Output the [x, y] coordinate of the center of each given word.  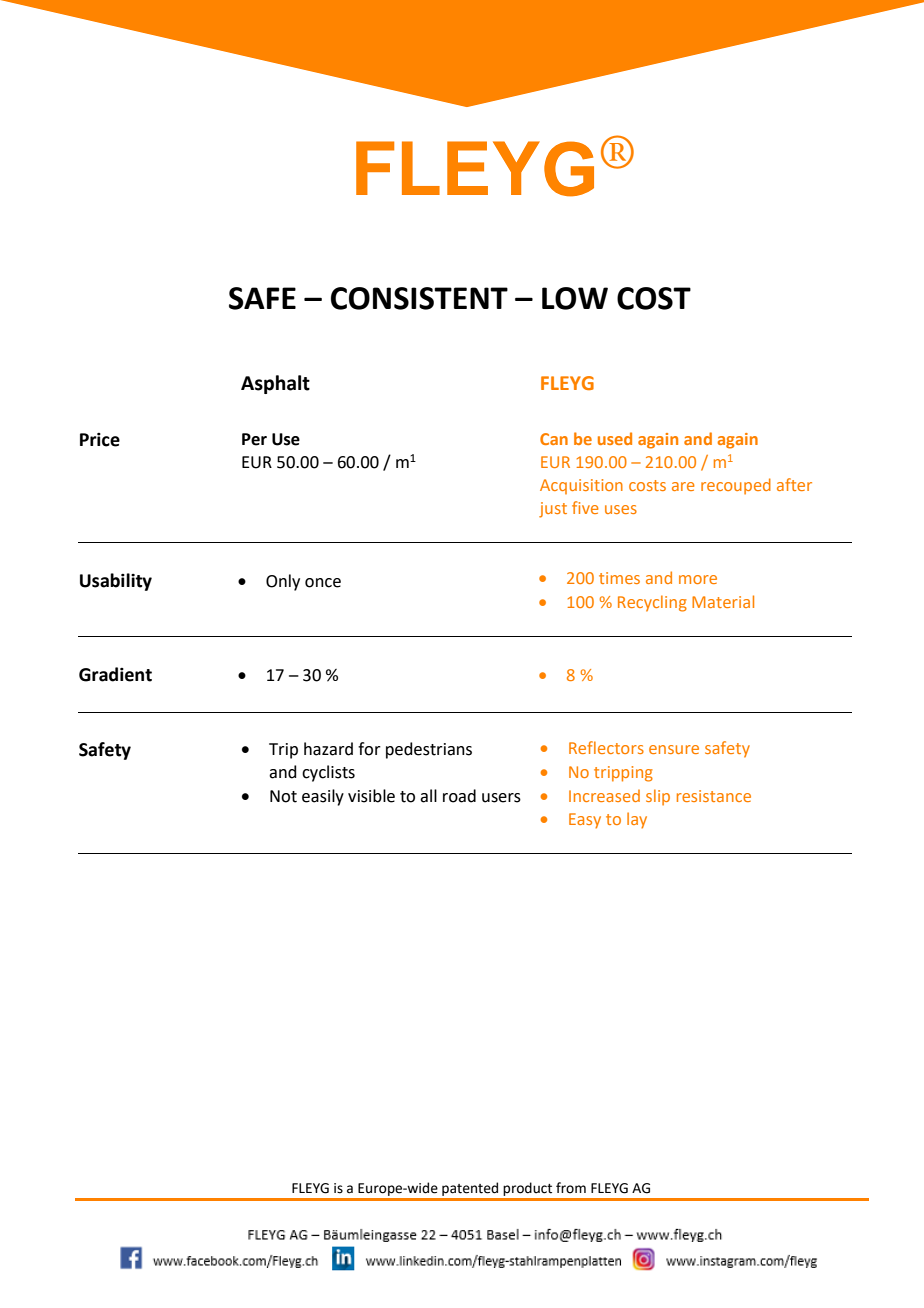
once [323, 583]
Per [254, 439]
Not [283, 796]
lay [637, 820]
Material [723, 601]
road [459, 796]
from [571, 1188]
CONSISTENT [419, 298]
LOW [575, 298]
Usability [116, 582]
